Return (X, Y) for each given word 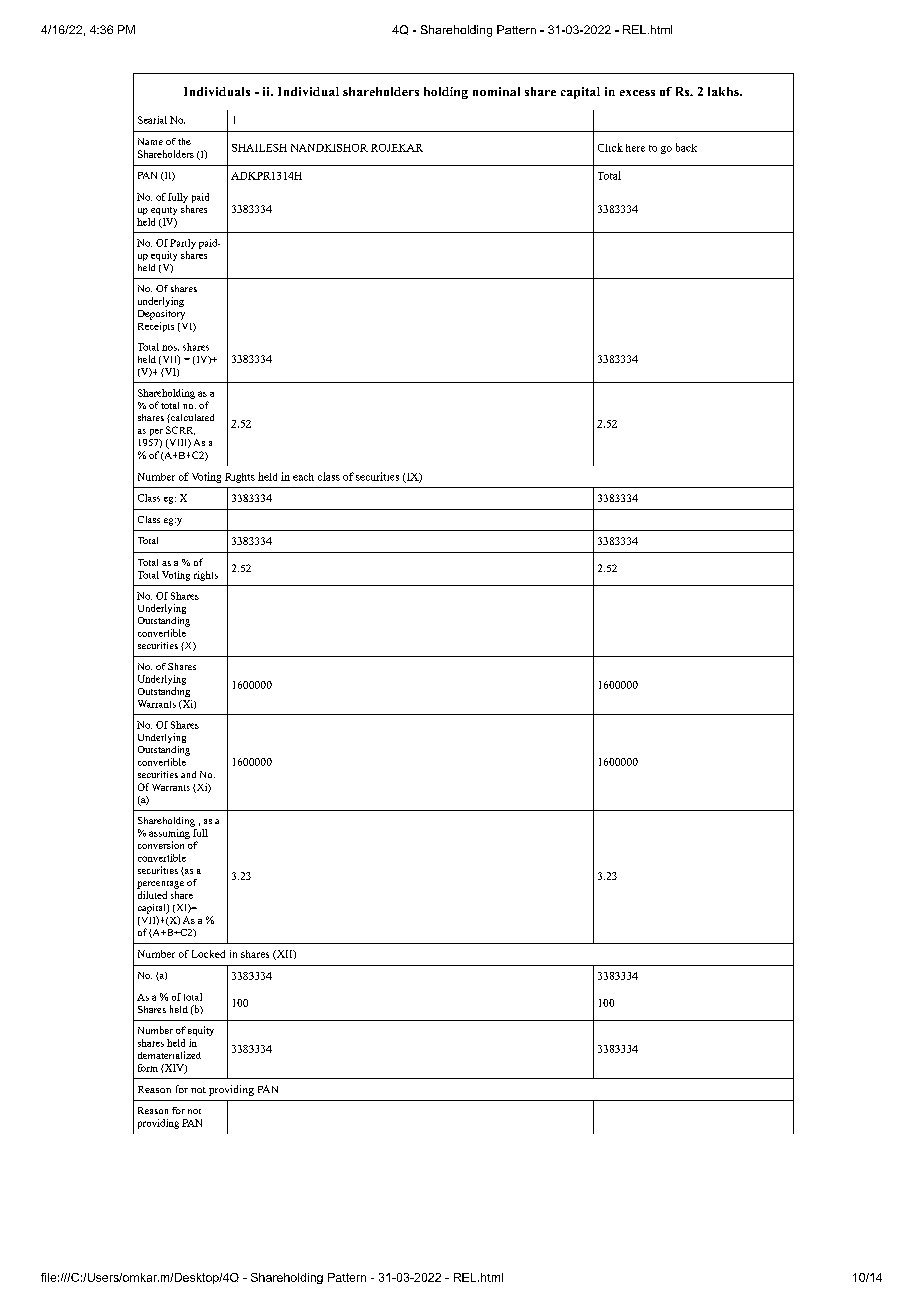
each (303, 477)
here (635, 148)
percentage (160, 885)
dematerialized (169, 1055)
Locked (208, 954)
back (686, 147)
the (184, 141)
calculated (191, 417)
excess (637, 93)
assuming (170, 832)
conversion (161, 845)
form (148, 1068)
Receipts (156, 325)
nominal (496, 91)
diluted (152, 895)
